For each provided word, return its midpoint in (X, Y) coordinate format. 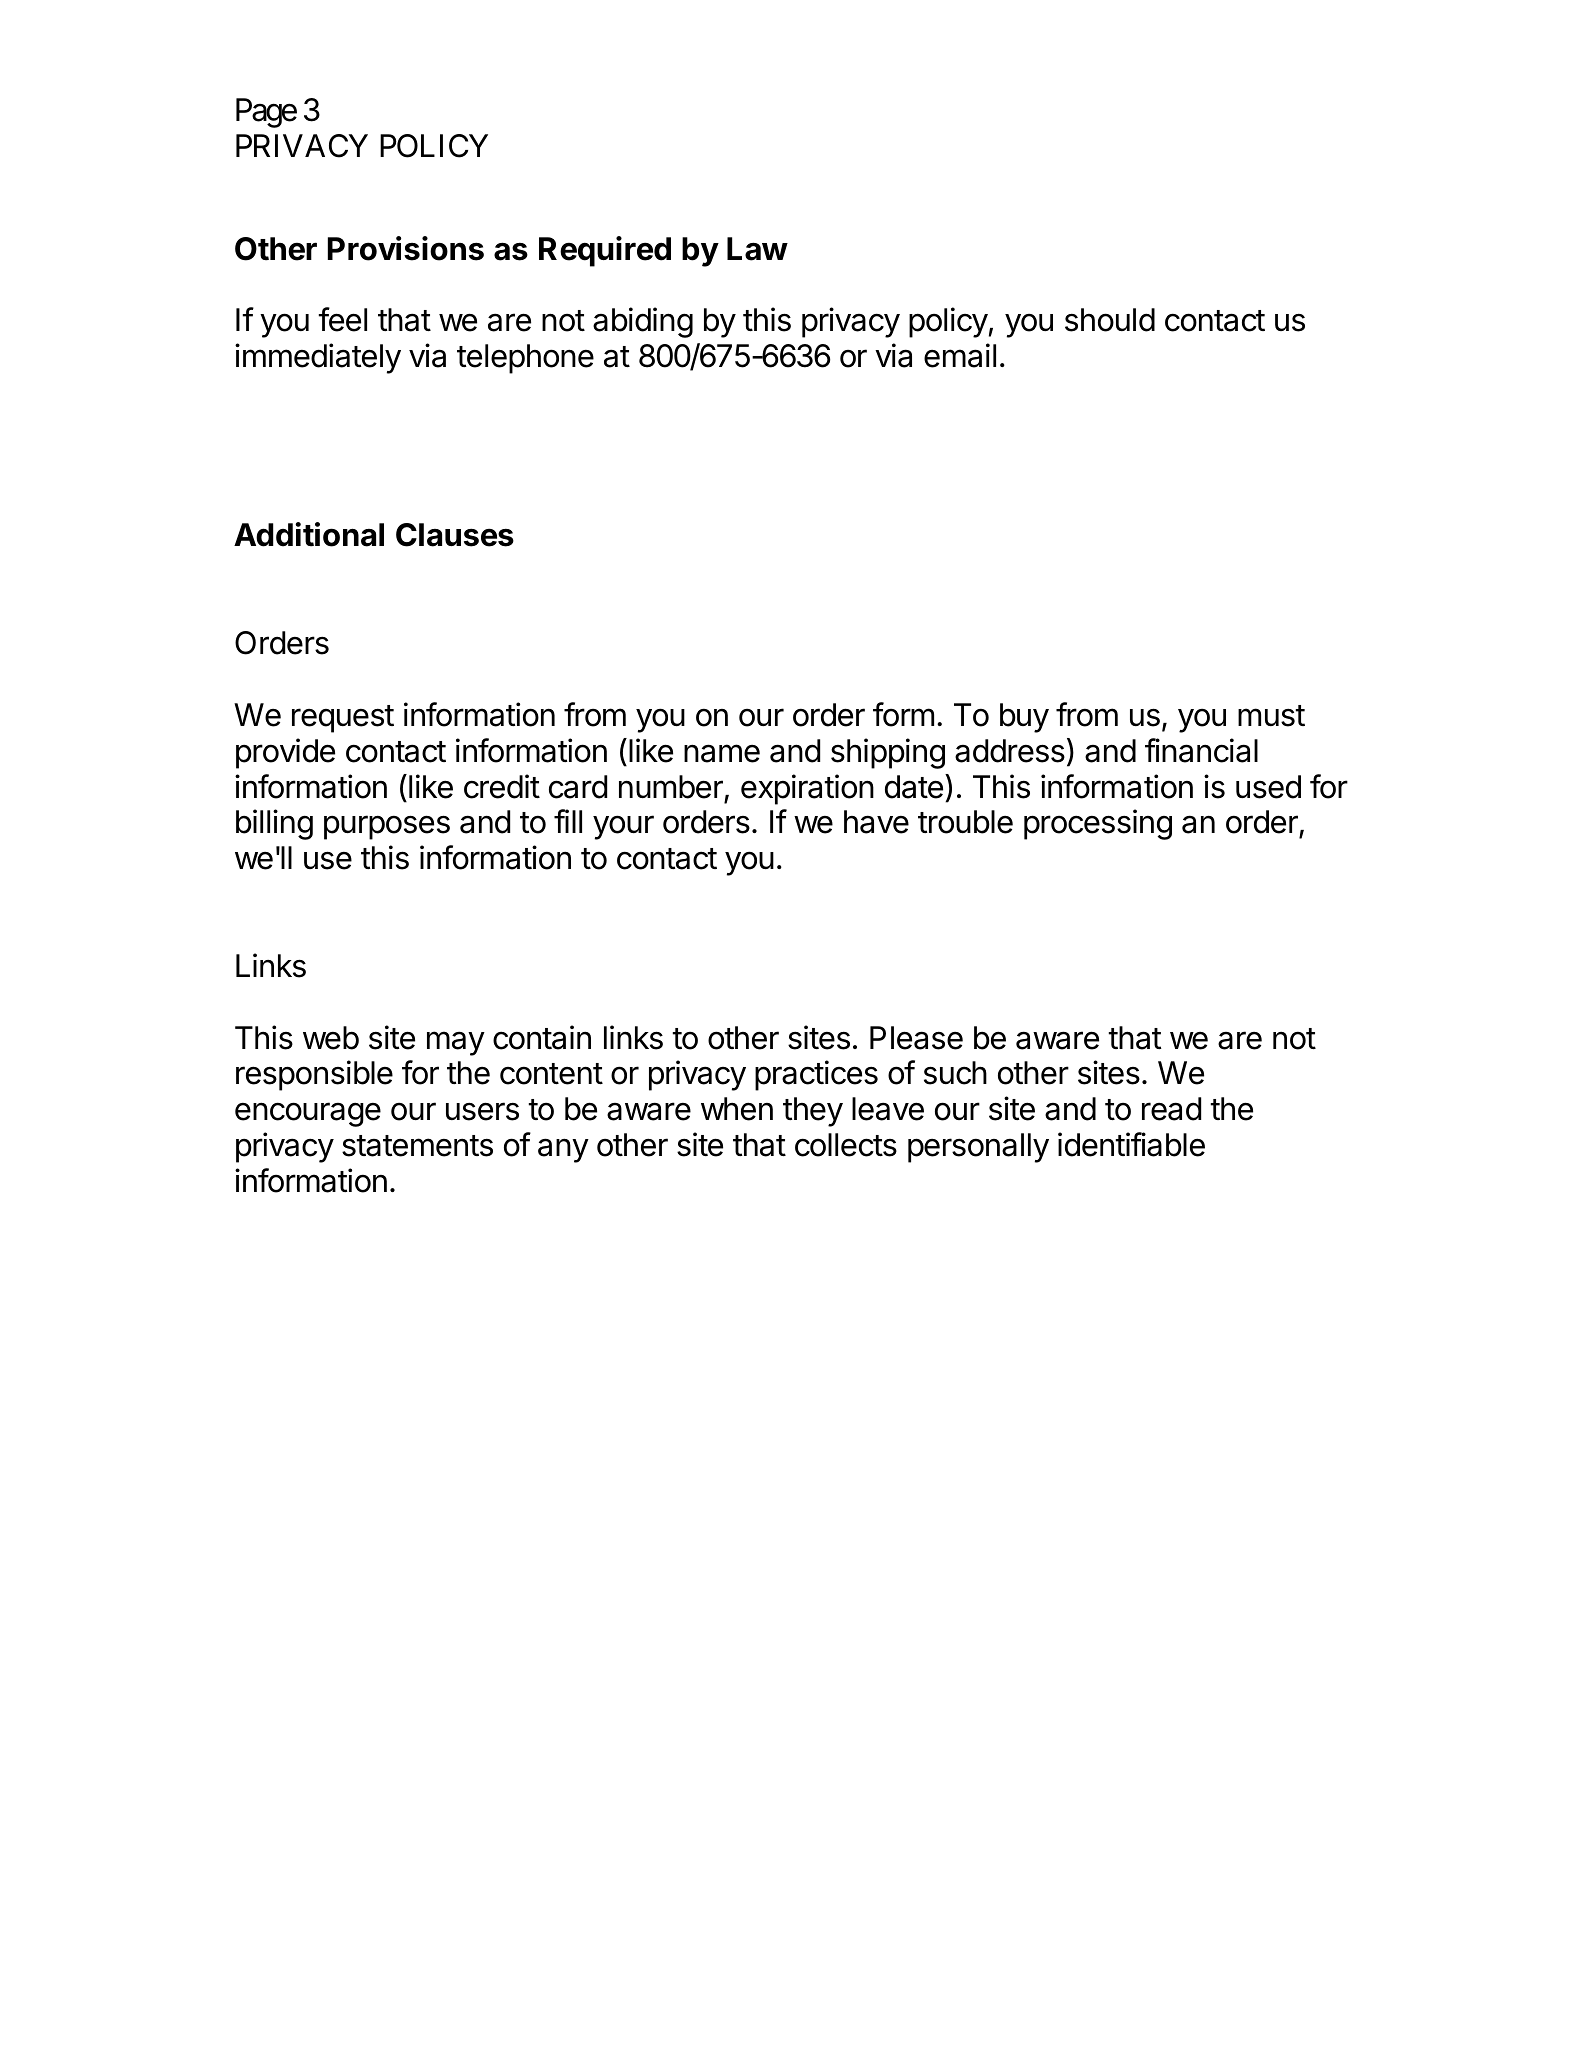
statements (417, 1146)
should (1110, 320)
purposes (387, 827)
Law (757, 249)
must (1271, 716)
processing (1098, 824)
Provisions (406, 248)
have (876, 822)
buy (1024, 718)
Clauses (455, 535)
